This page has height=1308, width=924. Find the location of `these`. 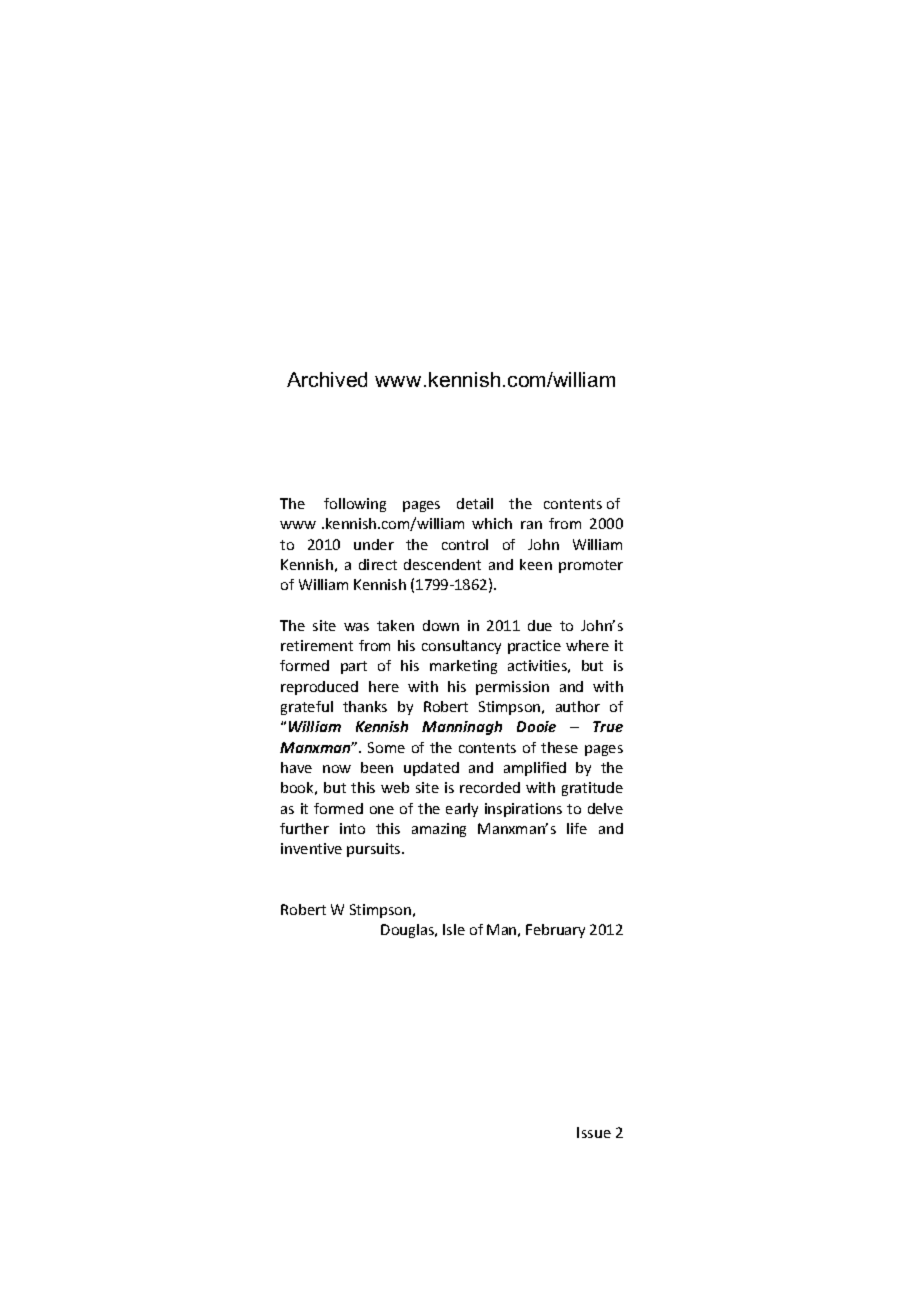

these is located at coordinates (559, 747).
